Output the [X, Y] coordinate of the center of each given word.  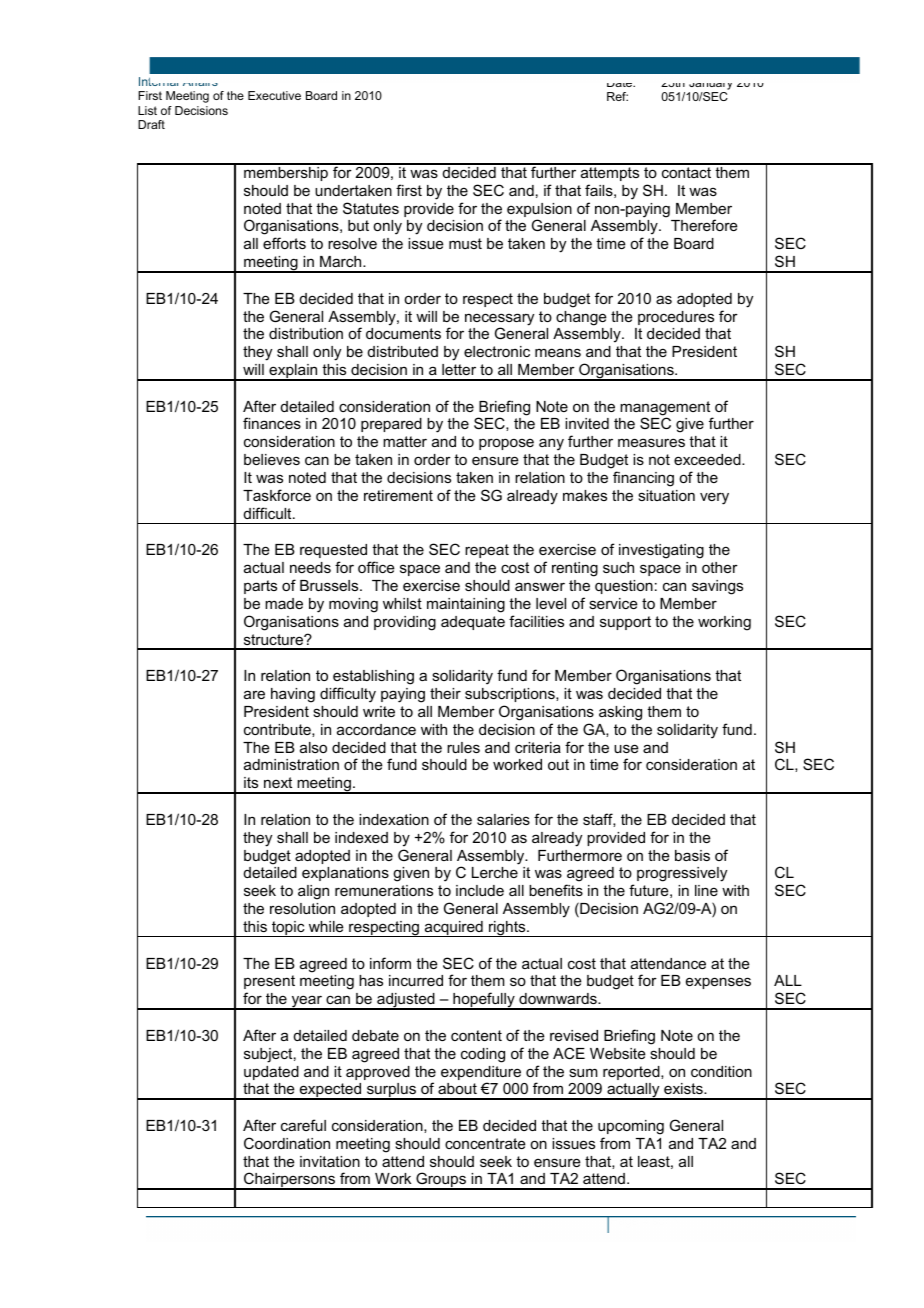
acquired [453, 929]
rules [463, 747]
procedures [676, 318]
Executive [274, 95]
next [278, 782]
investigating [661, 551]
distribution [306, 333]
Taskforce [277, 495]
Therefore [704, 225]
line [706, 890]
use [626, 748]
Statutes [371, 208]
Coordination [287, 1143]
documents [403, 333]
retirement [398, 495]
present [269, 982]
